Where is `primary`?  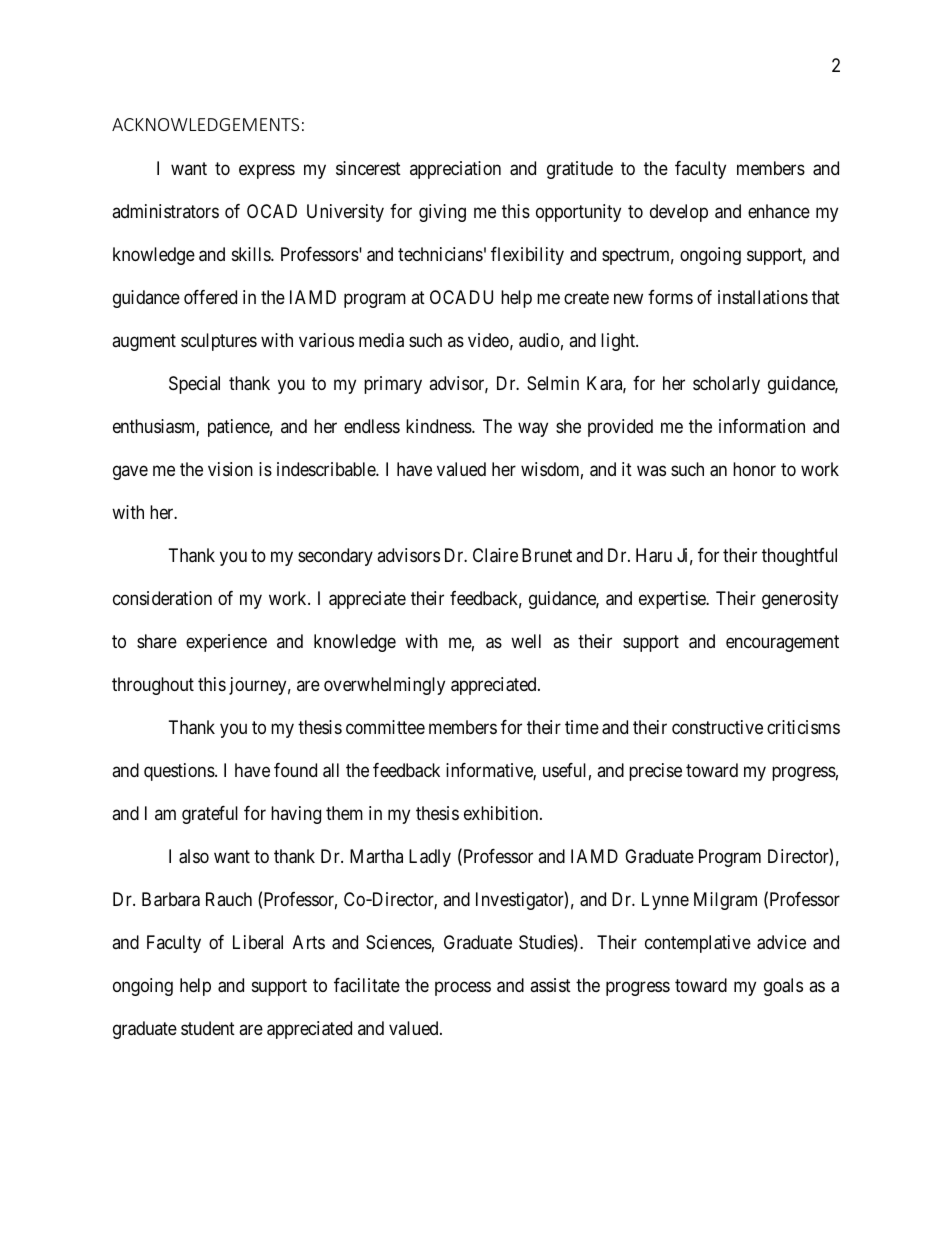 primary is located at coordinates (393, 385).
